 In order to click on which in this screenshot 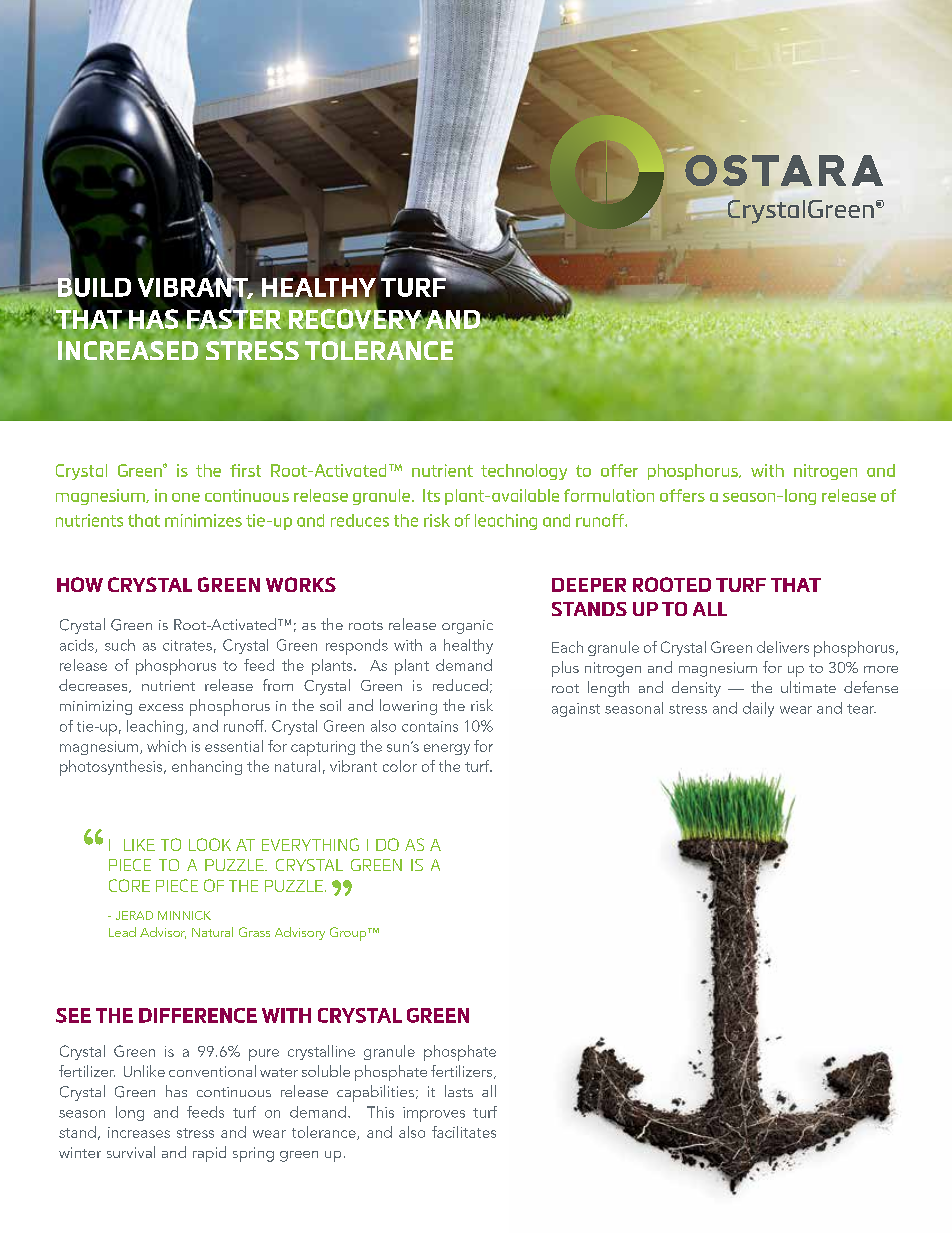, I will do `click(166, 746)`.
